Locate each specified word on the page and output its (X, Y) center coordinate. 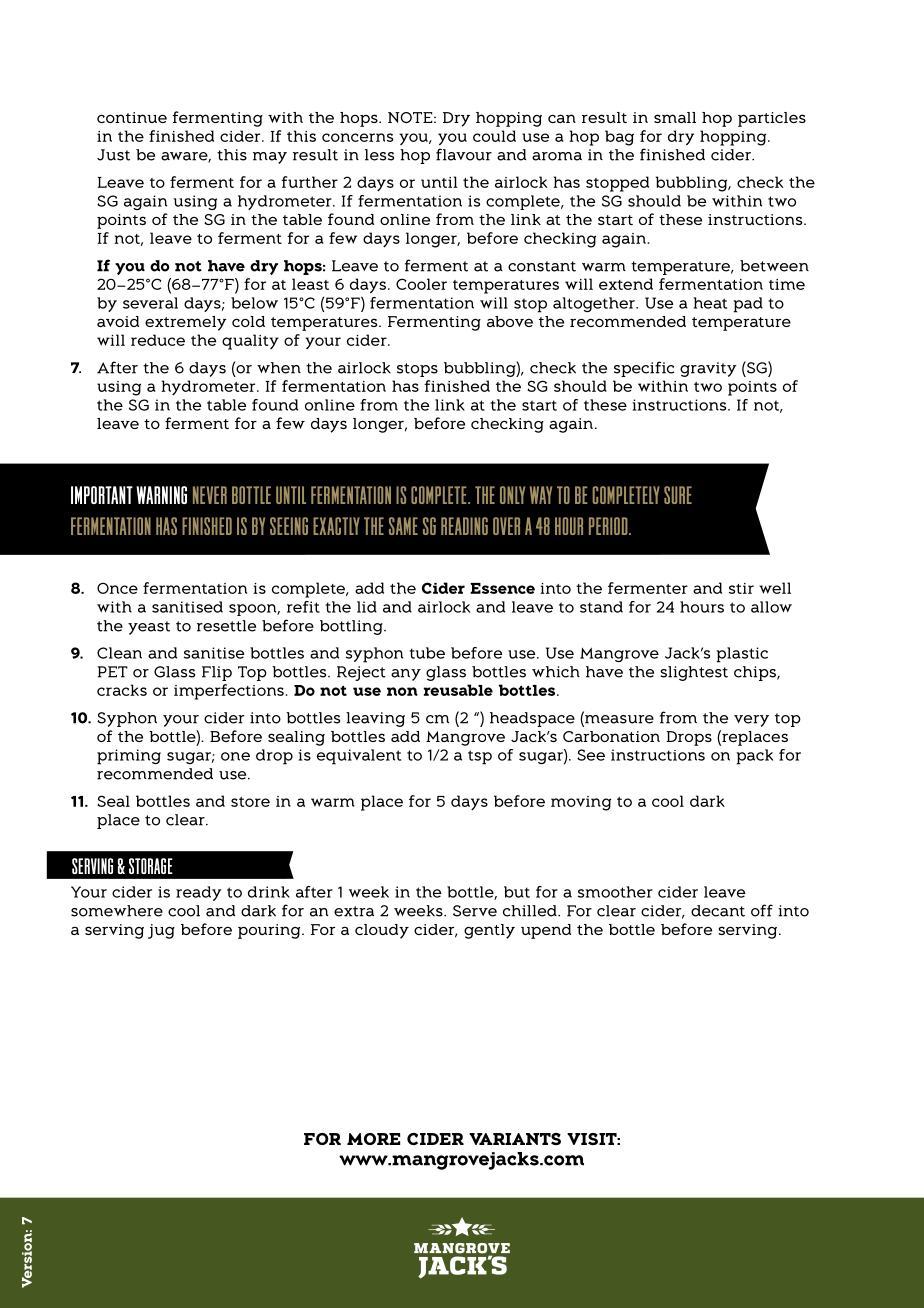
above (510, 321)
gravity (708, 369)
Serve (475, 911)
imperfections (230, 692)
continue (132, 117)
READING (464, 526)
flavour (464, 154)
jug (161, 931)
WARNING (161, 495)
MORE (373, 1139)
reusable (458, 690)
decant (718, 911)
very (751, 721)
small (675, 117)
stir (741, 588)
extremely (186, 323)
